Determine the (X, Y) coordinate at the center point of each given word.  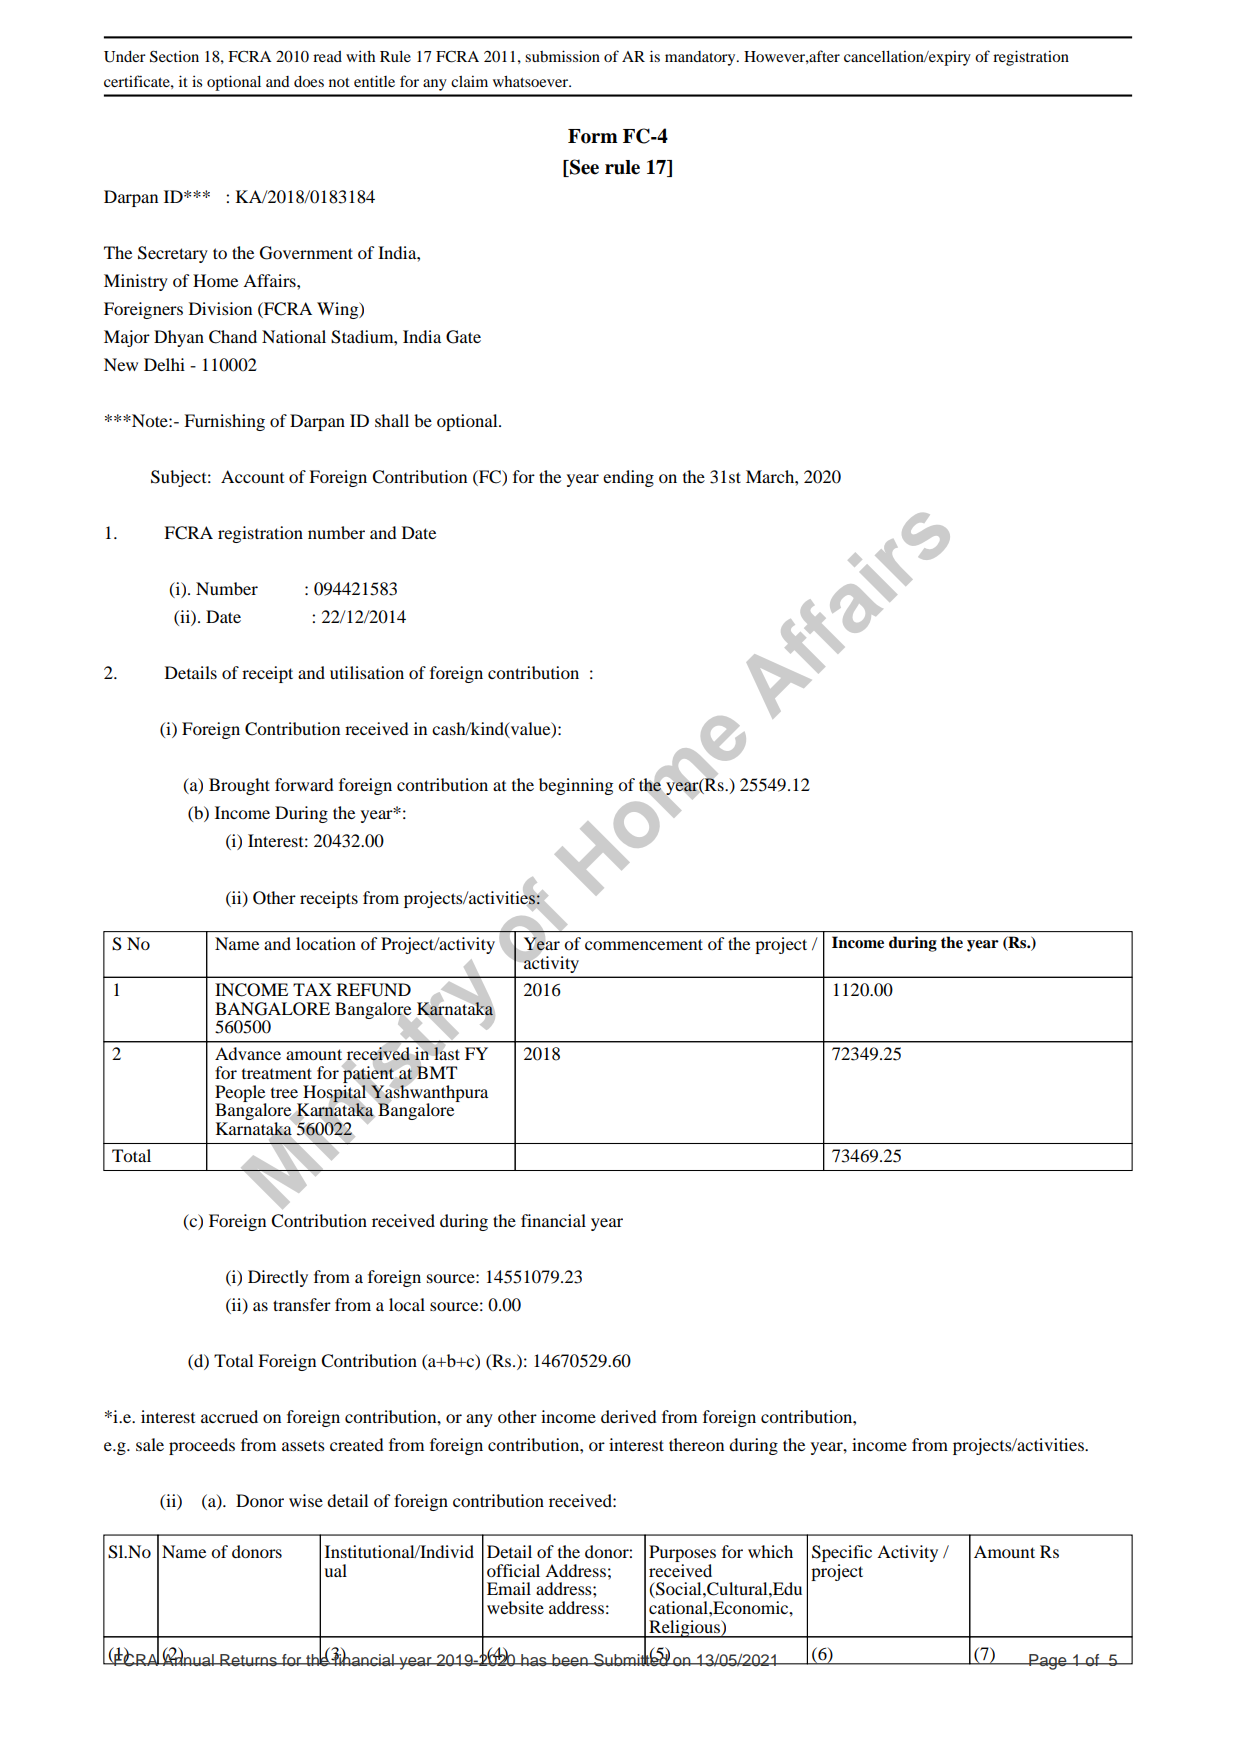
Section (174, 56)
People (240, 1094)
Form (593, 136)
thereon (696, 1444)
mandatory (701, 58)
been (570, 1660)
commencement (644, 944)
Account (252, 476)
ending (628, 478)
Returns (248, 1660)
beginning (576, 786)
